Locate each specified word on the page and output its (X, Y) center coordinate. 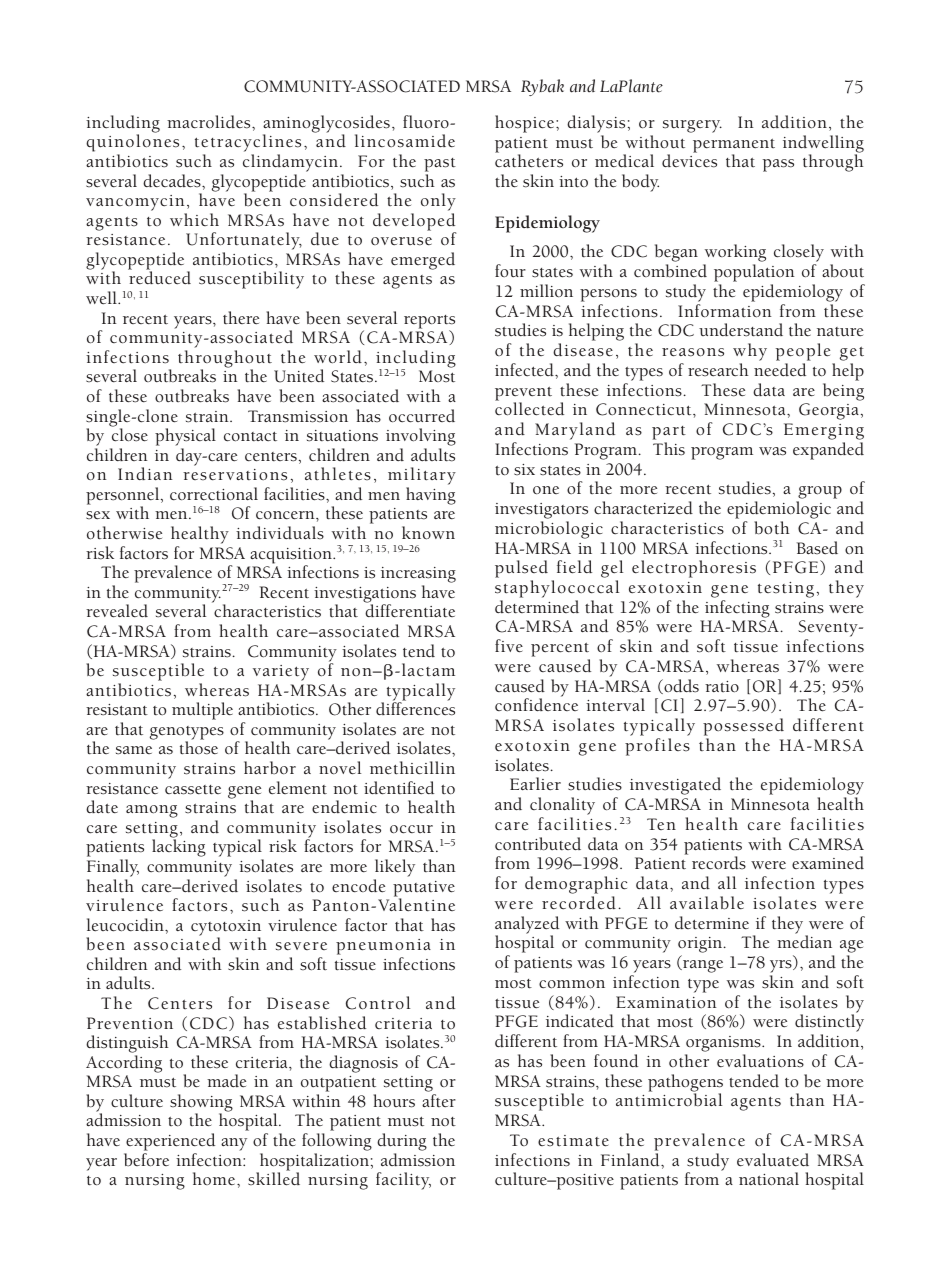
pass (778, 165)
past (440, 165)
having (431, 496)
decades (173, 181)
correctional (214, 494)
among (152, 811)
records (719, 863)
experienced (170, 1142)
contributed (538, 844)
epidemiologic (779, 510)
